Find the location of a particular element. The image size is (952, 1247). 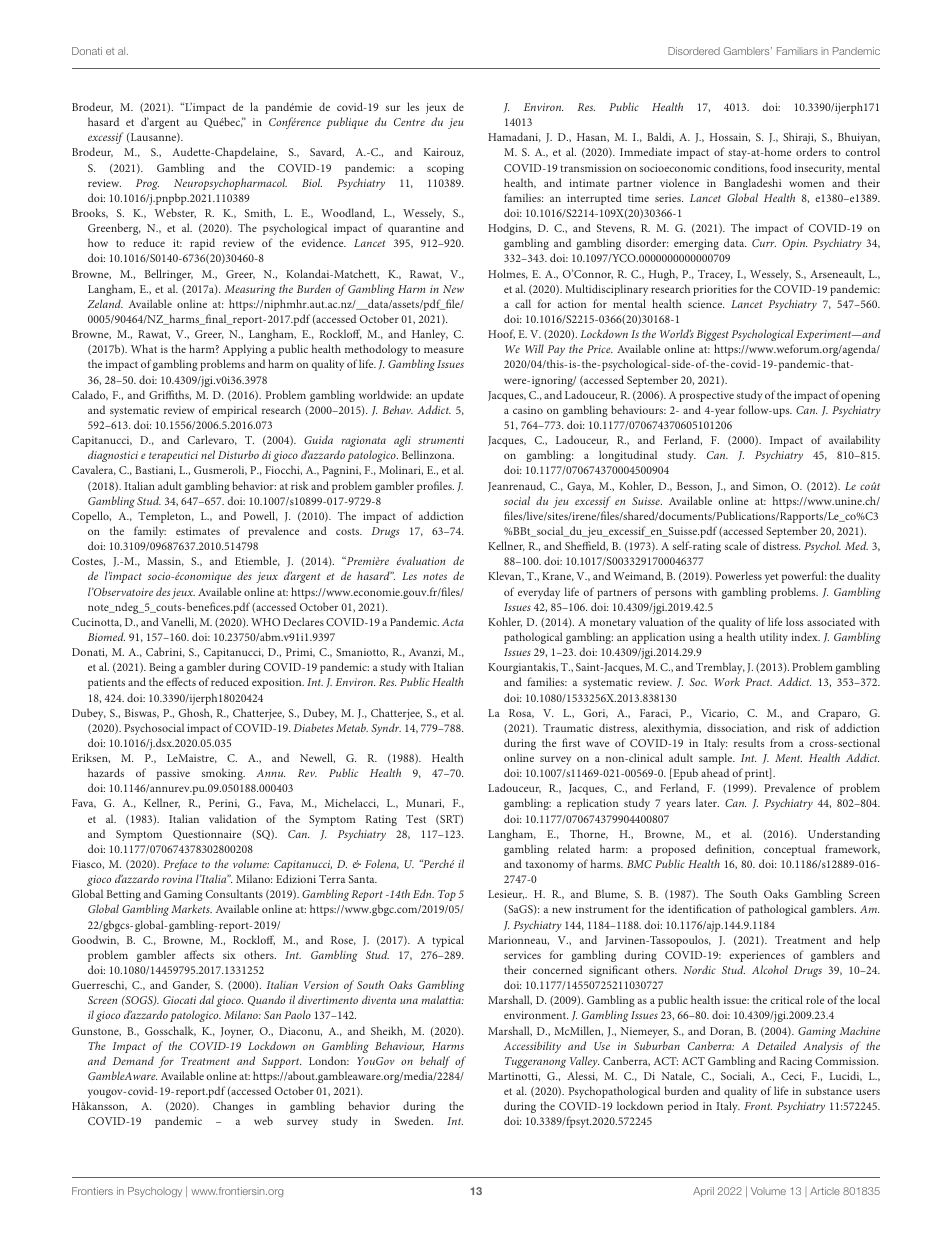

typical is located at coordinates (448, 941).
